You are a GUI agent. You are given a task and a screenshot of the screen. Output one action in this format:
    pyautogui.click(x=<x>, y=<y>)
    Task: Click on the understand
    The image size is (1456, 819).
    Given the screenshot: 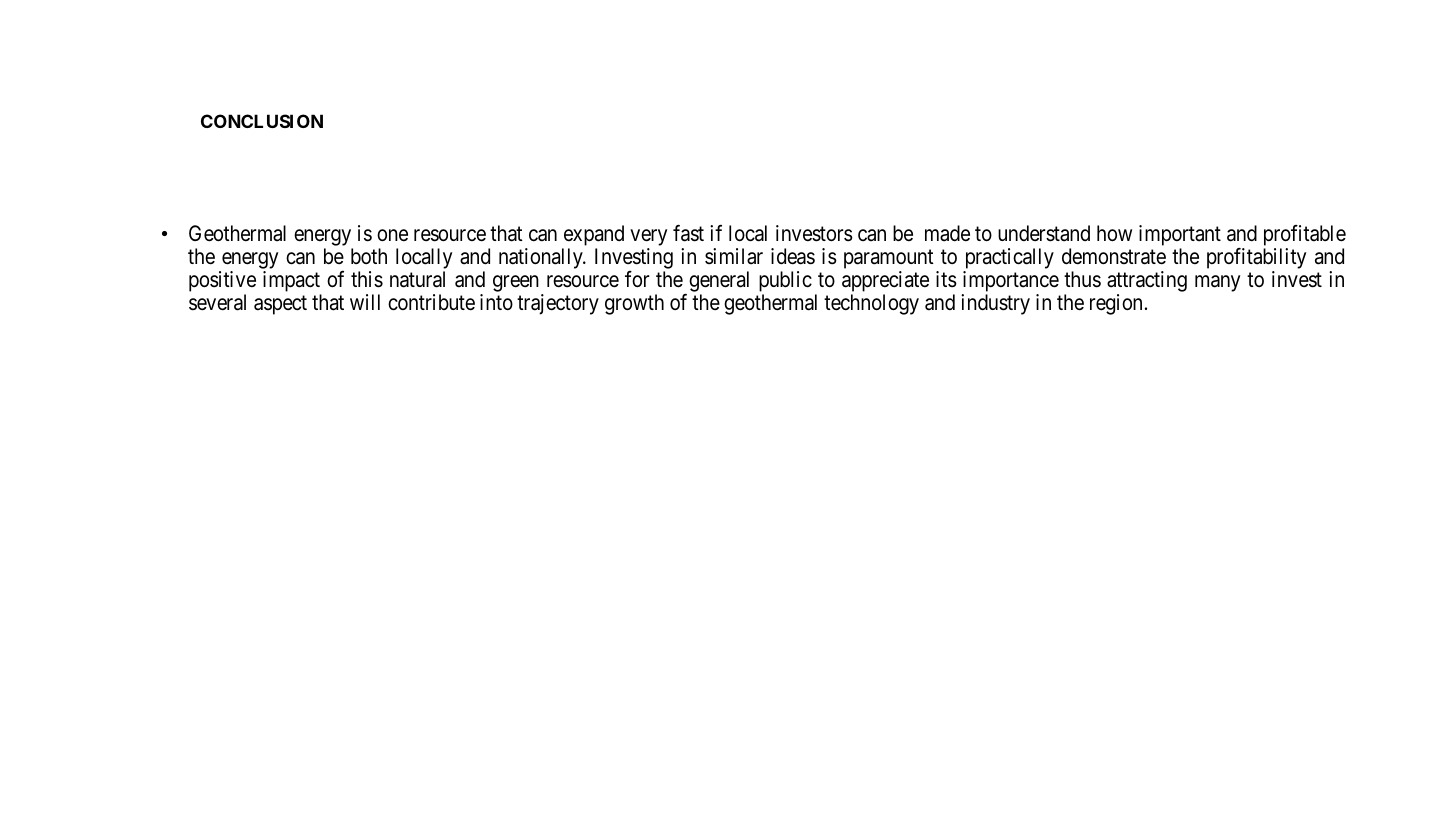 What is the action you would take?
    pyautogui.click(x=1044, y=233)
